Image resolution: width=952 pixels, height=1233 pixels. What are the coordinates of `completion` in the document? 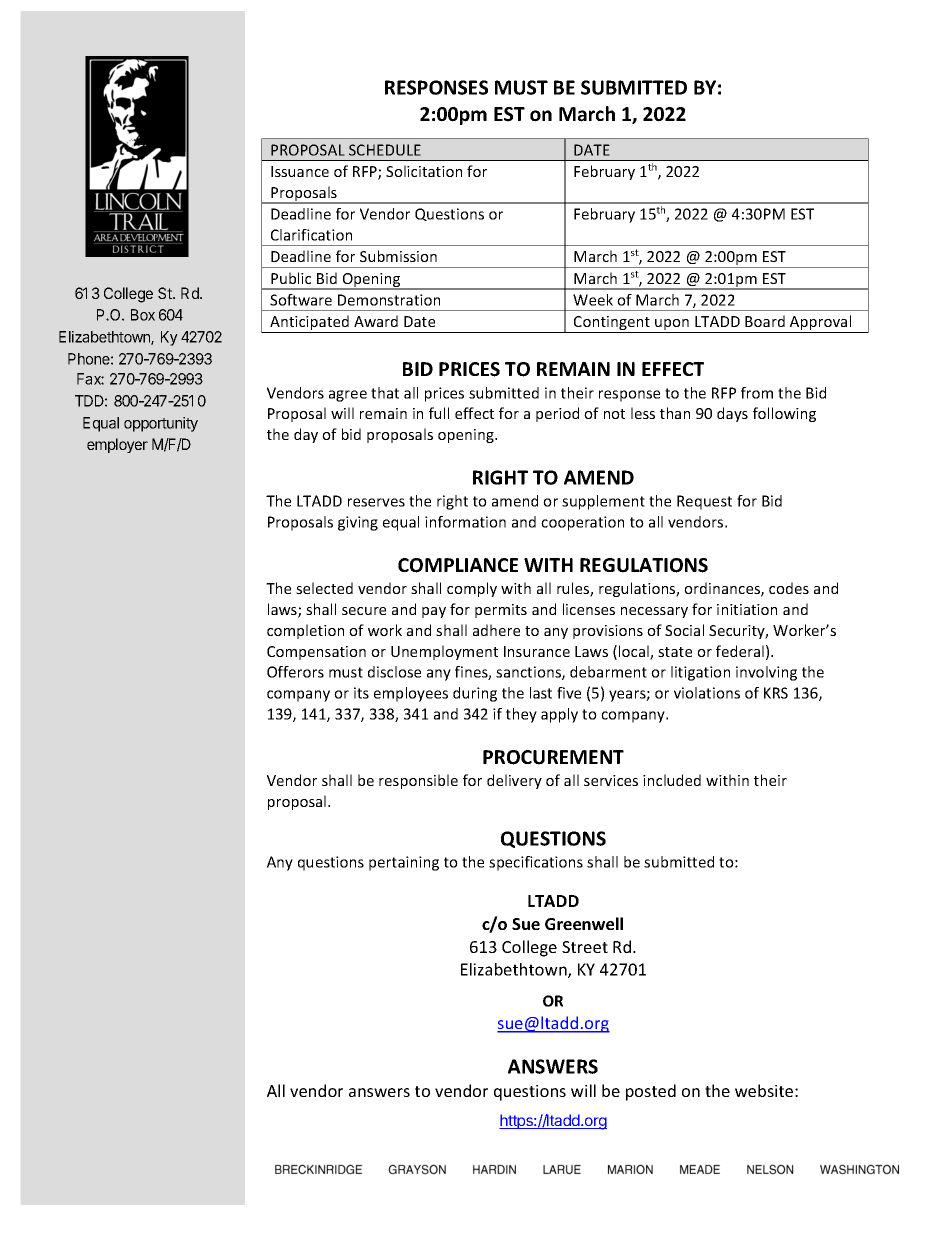 It's located at (305, 631).
